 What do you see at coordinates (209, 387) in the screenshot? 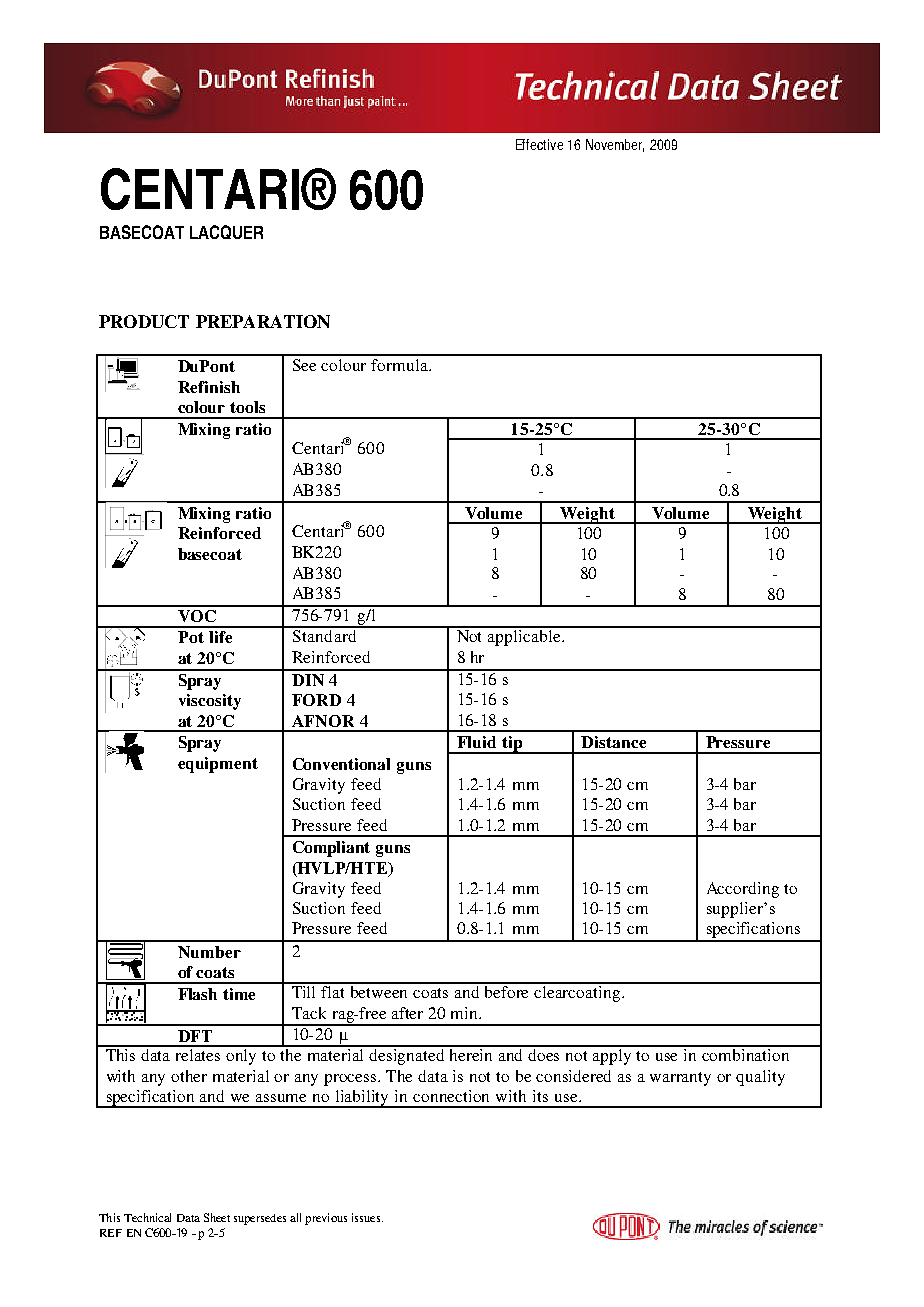
I see `Refinish` at bounding box center [209, 387].
